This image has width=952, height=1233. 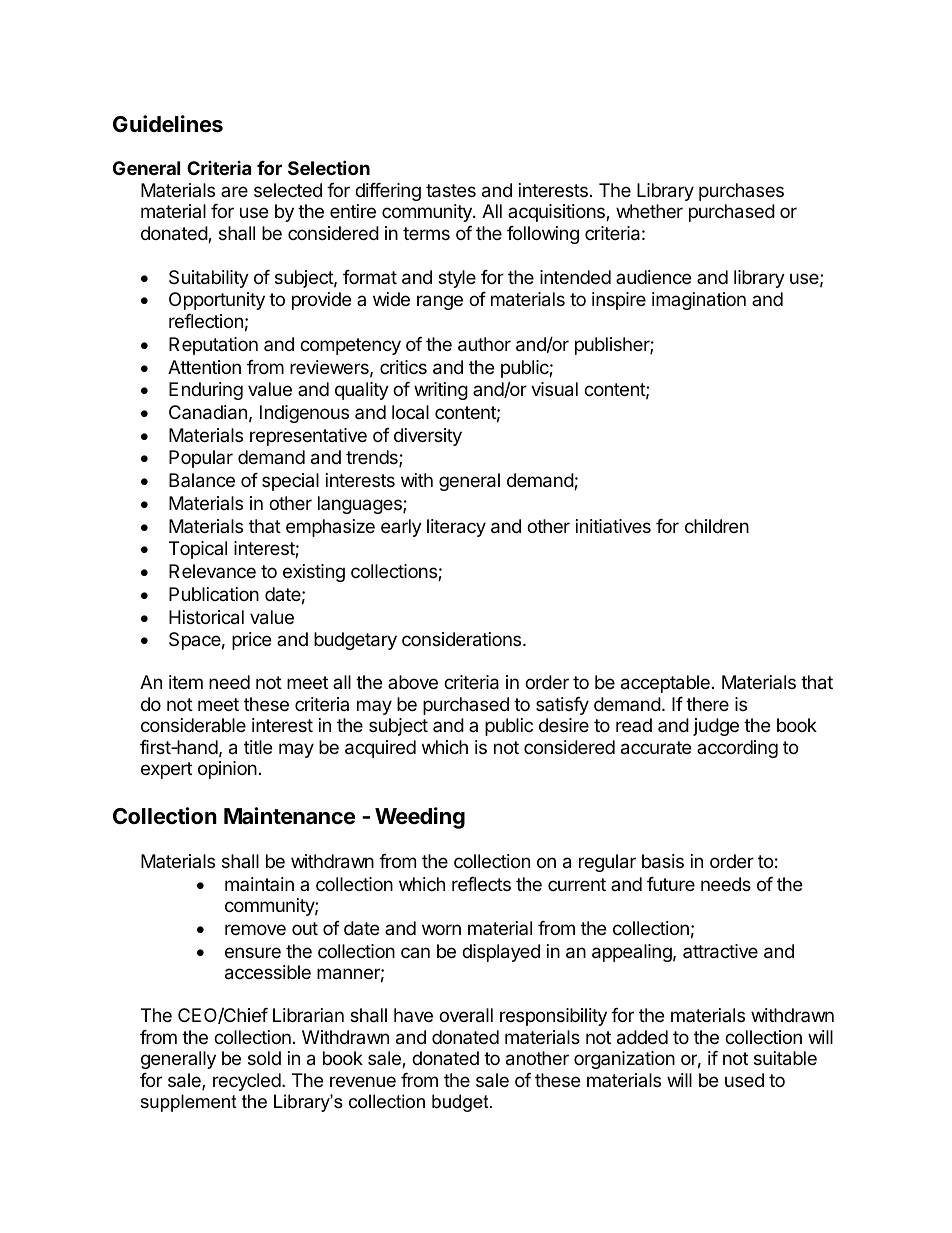 I want to click on are, so click(x=234, y=191).
